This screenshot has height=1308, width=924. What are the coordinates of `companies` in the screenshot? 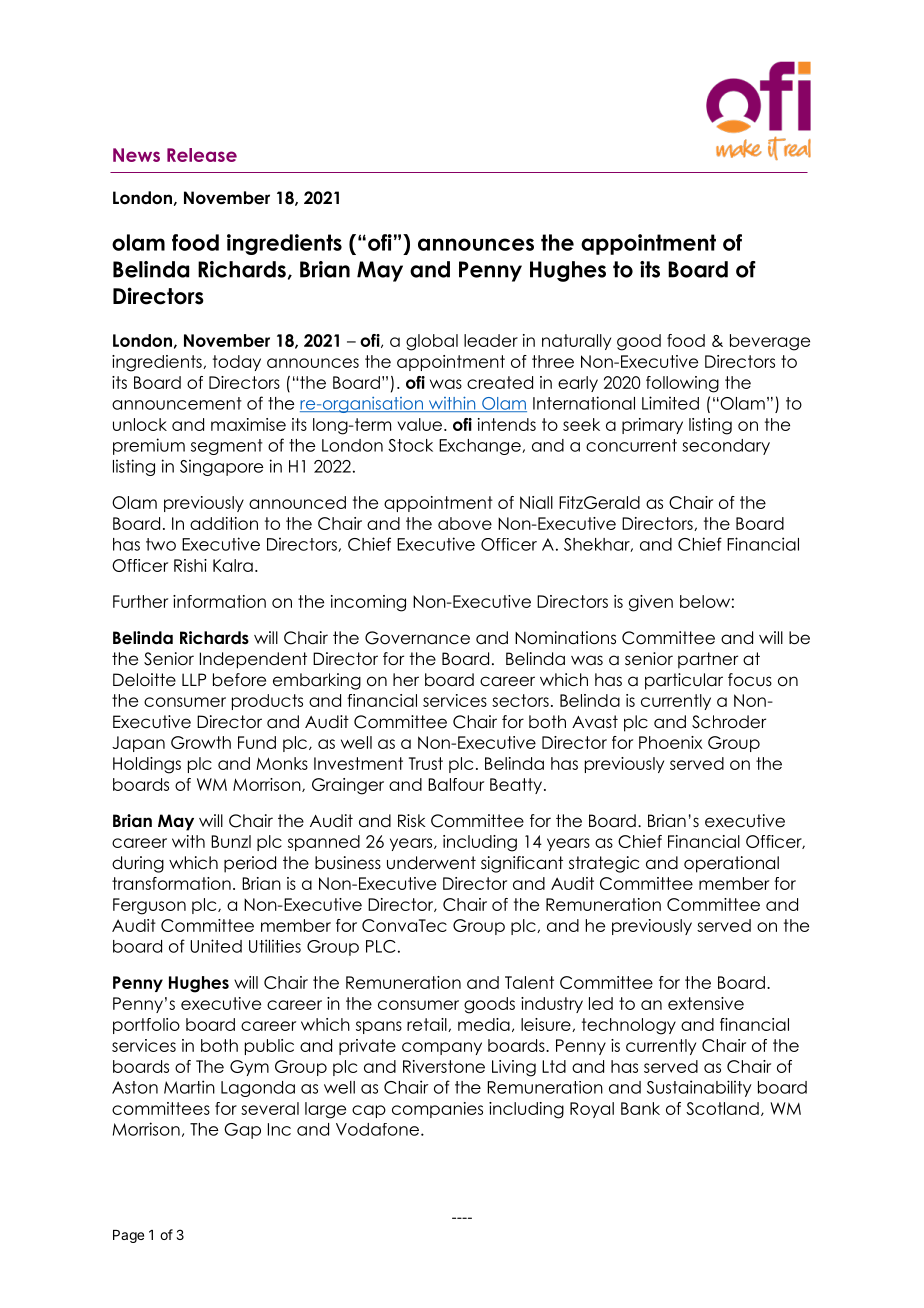 It's located at (437, 1110).
